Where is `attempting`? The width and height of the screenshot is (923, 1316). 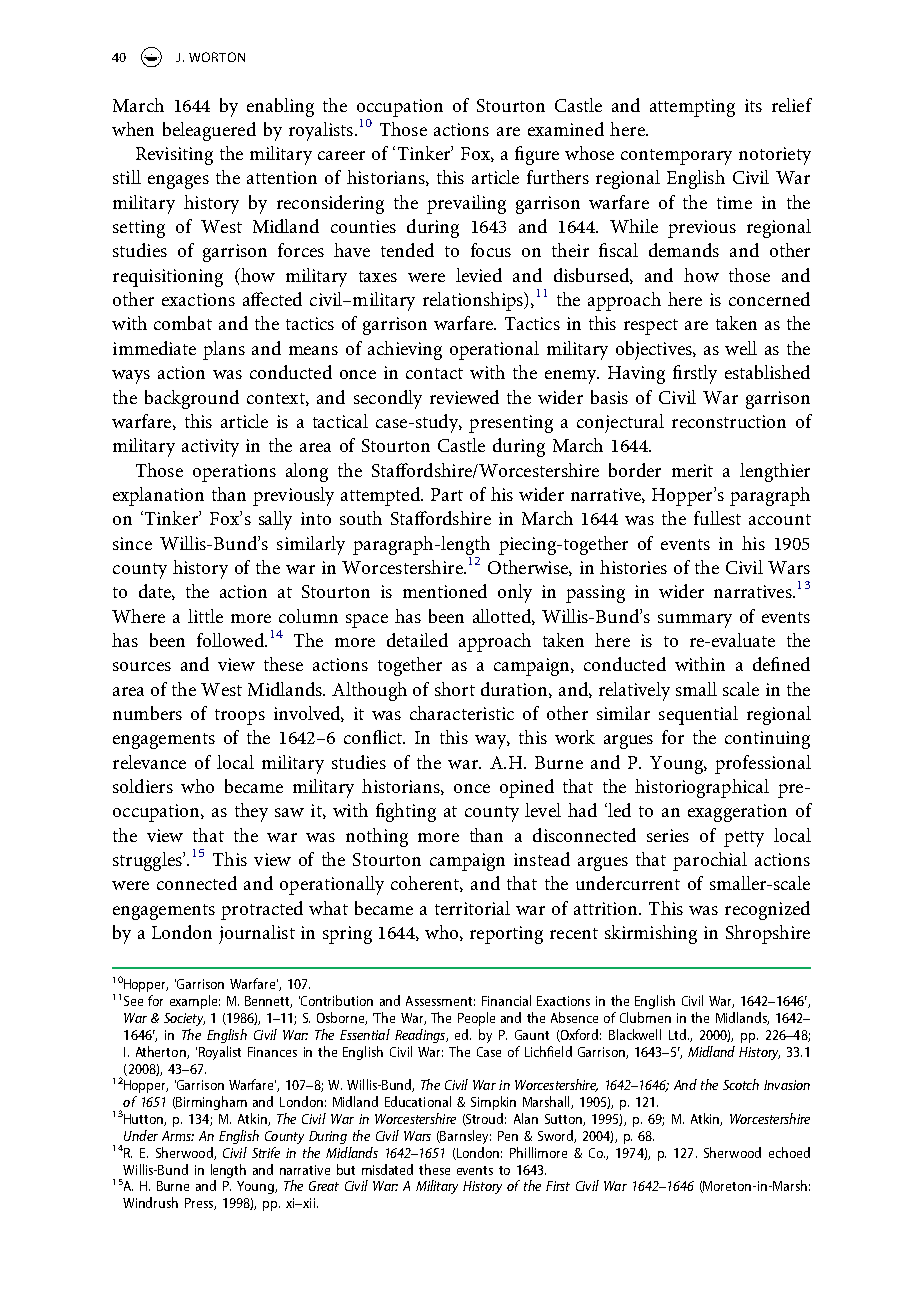
attempting is located at coordinates (692, 108).
